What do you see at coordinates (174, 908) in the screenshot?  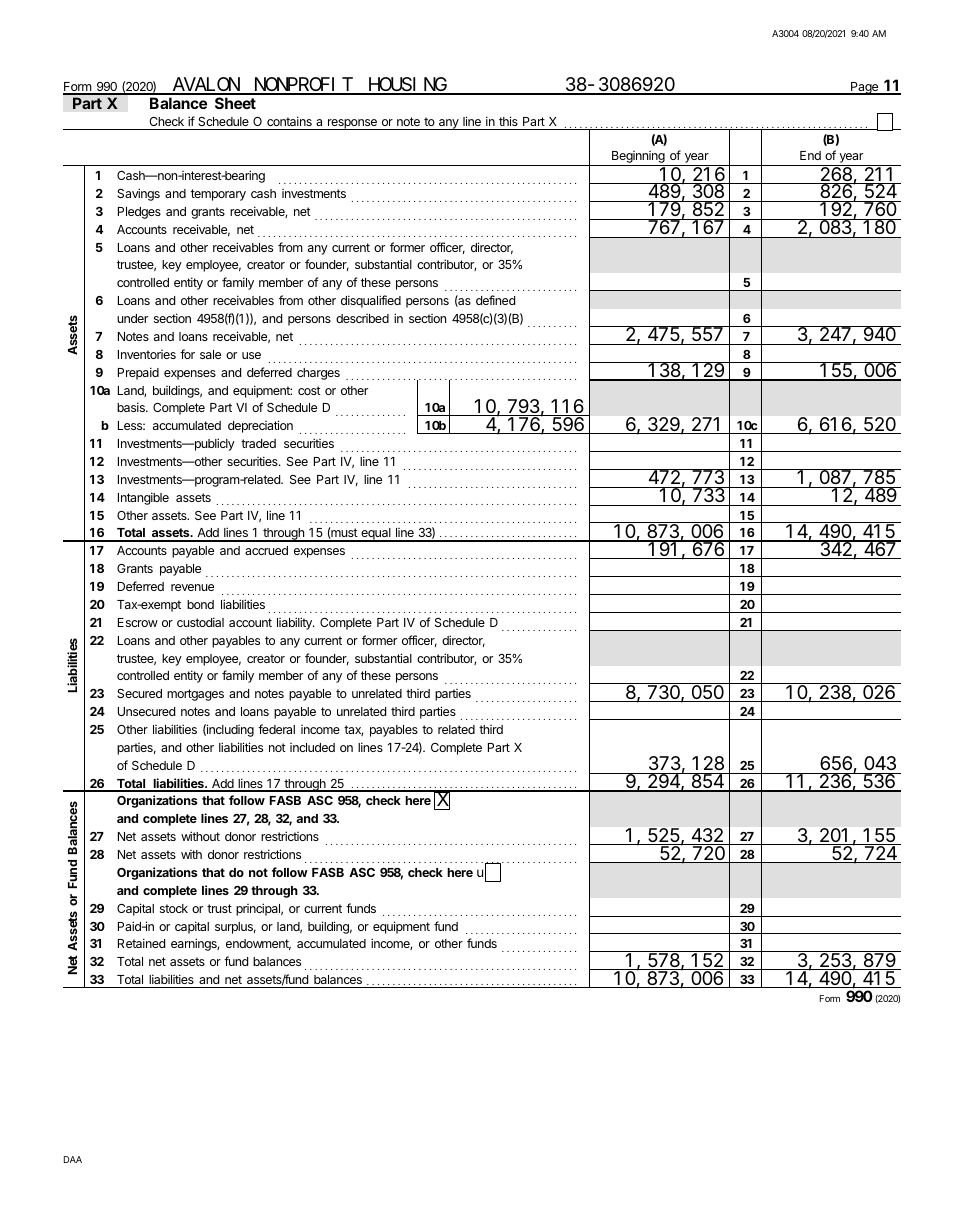 I see `stock` at bounding box center [174, 908].
